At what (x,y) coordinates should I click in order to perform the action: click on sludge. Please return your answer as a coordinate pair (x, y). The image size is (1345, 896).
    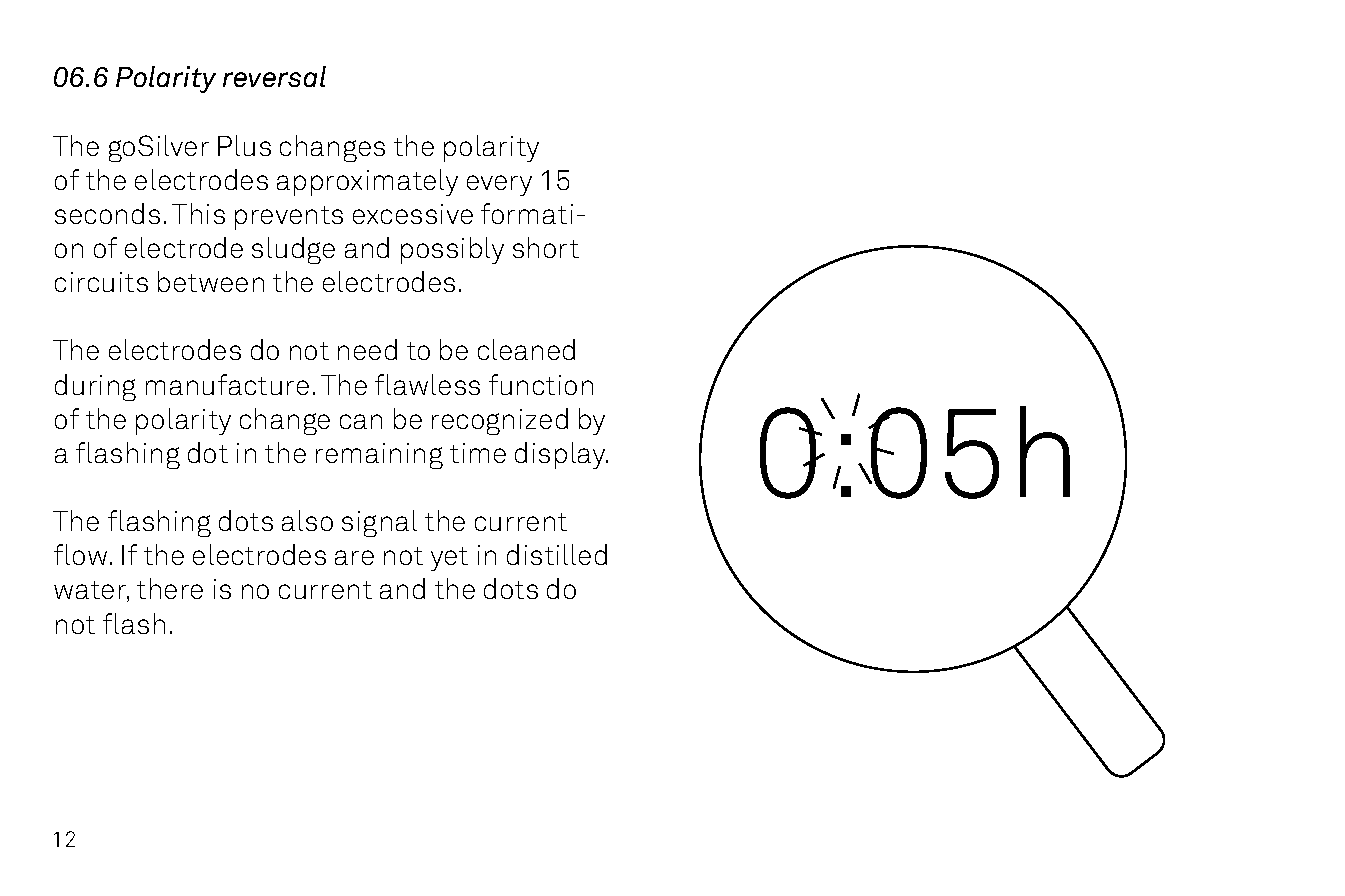
    Looking at the image, I should click on (293, 250).
